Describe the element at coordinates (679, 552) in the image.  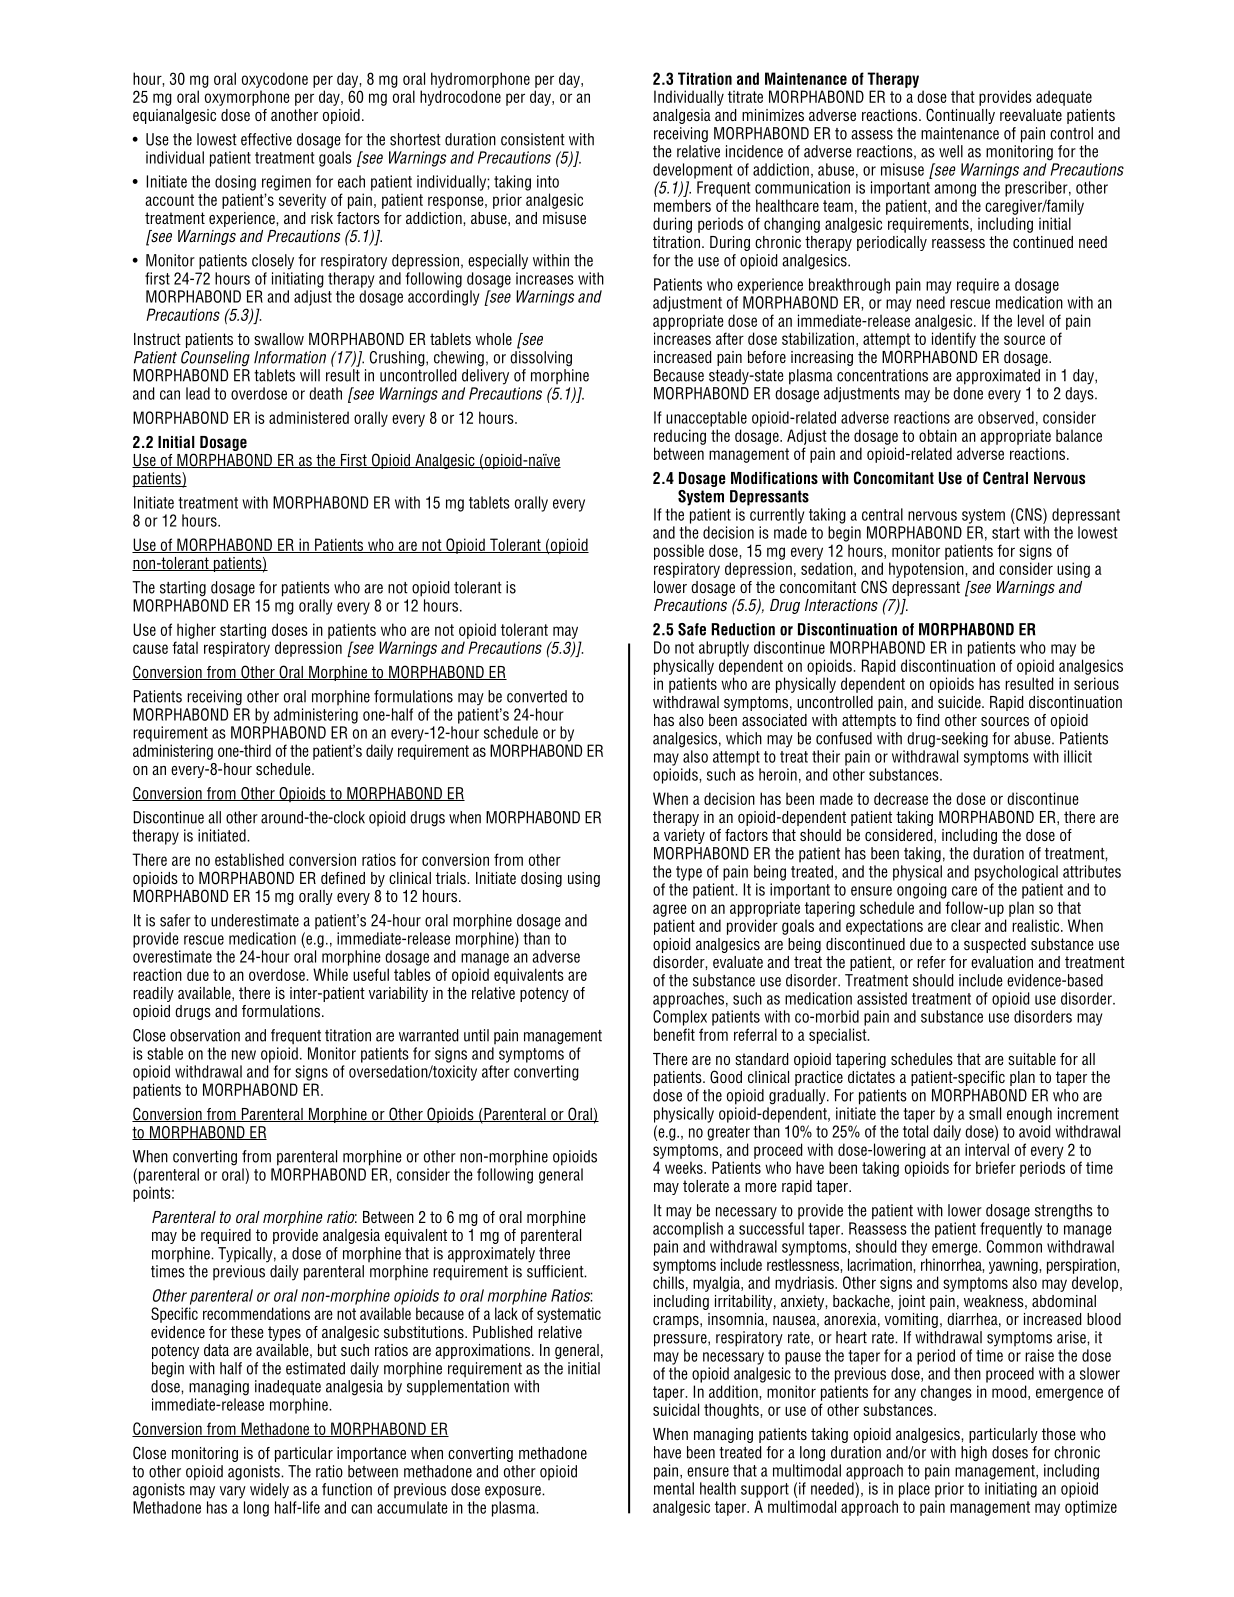
I see `possible` at that location.
